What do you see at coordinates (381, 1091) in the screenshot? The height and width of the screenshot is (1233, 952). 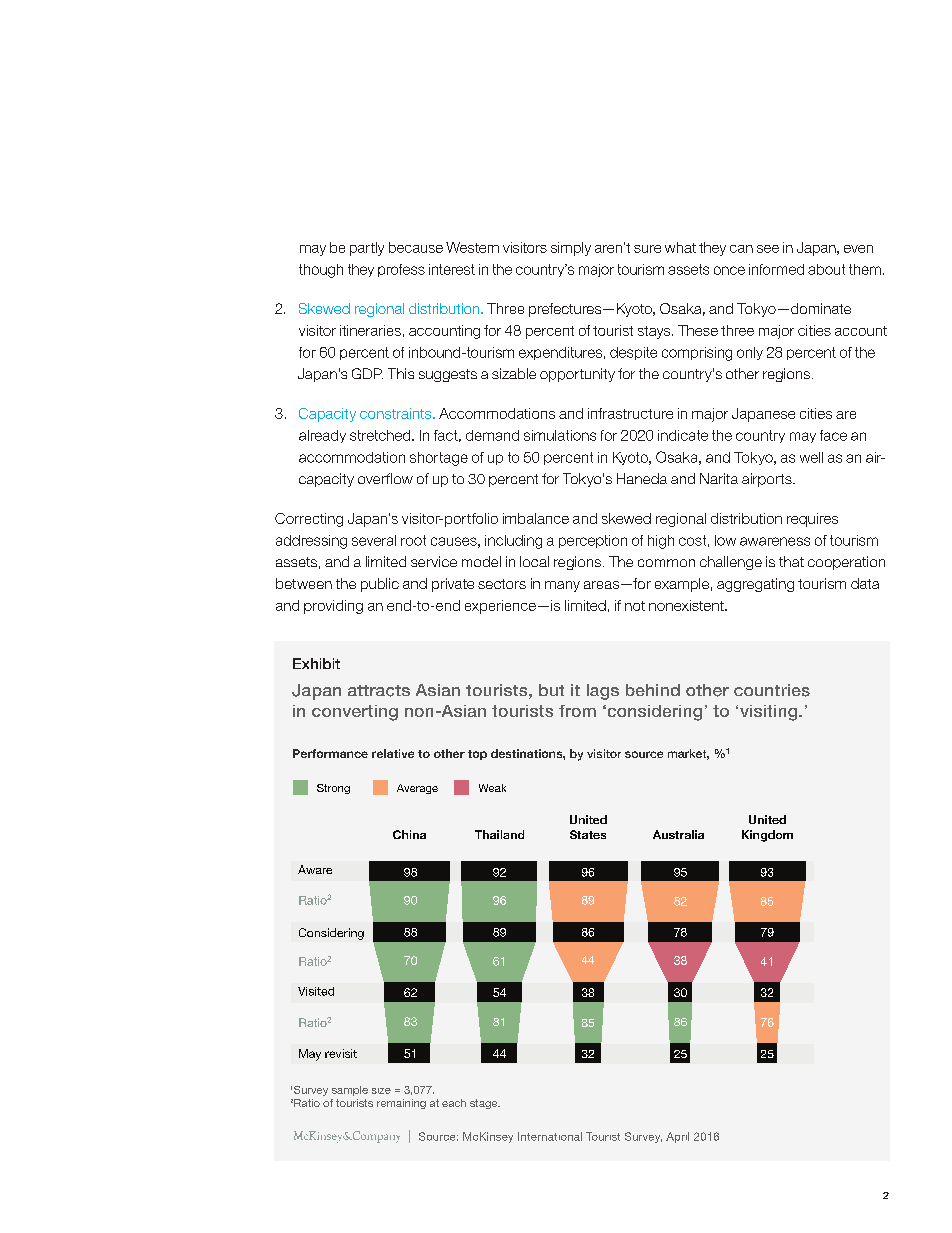 I see `size` at bounding box center [381, 1091].
